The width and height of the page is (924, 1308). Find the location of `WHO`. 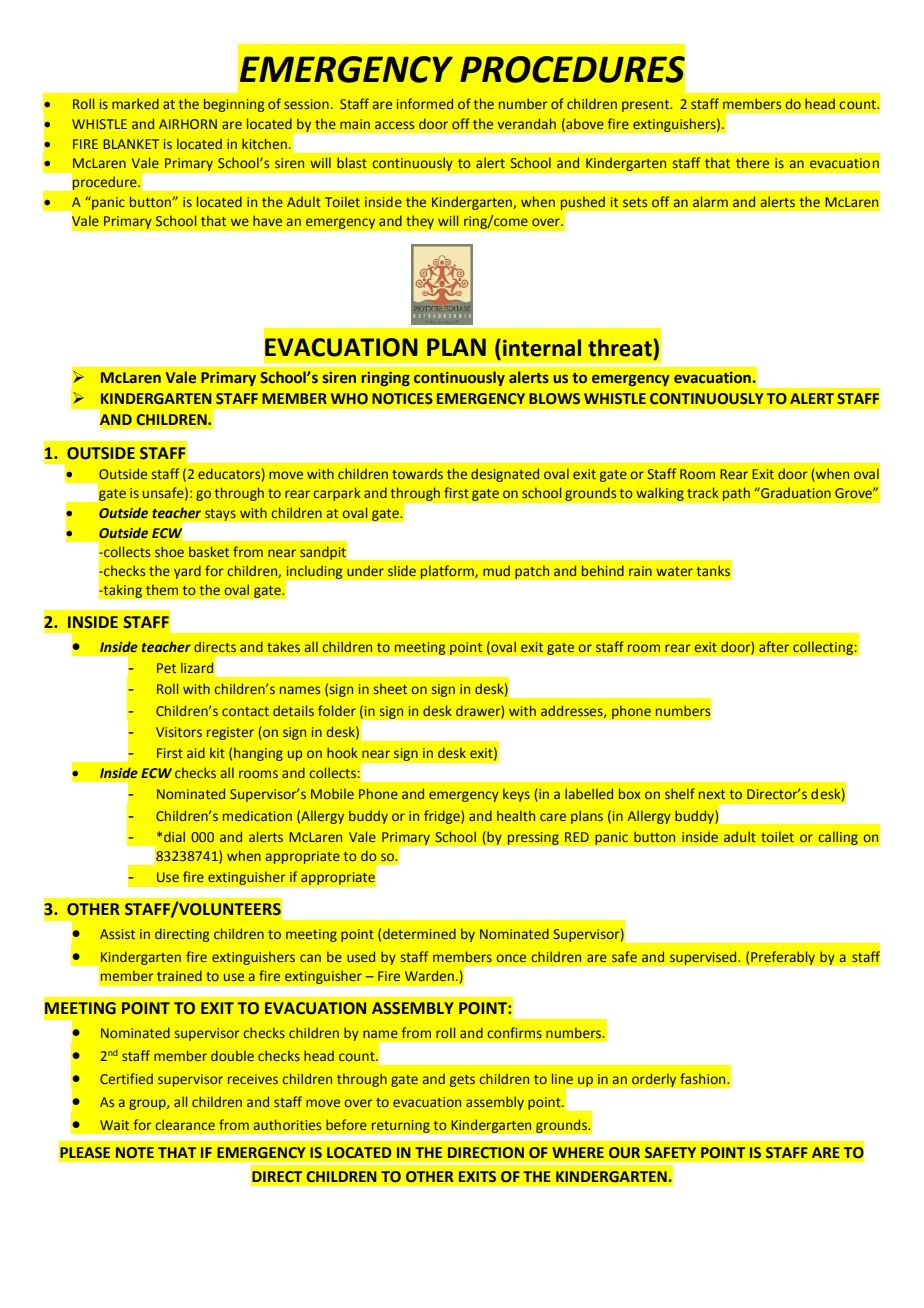

WHO is located at coordinates (349, 398).
